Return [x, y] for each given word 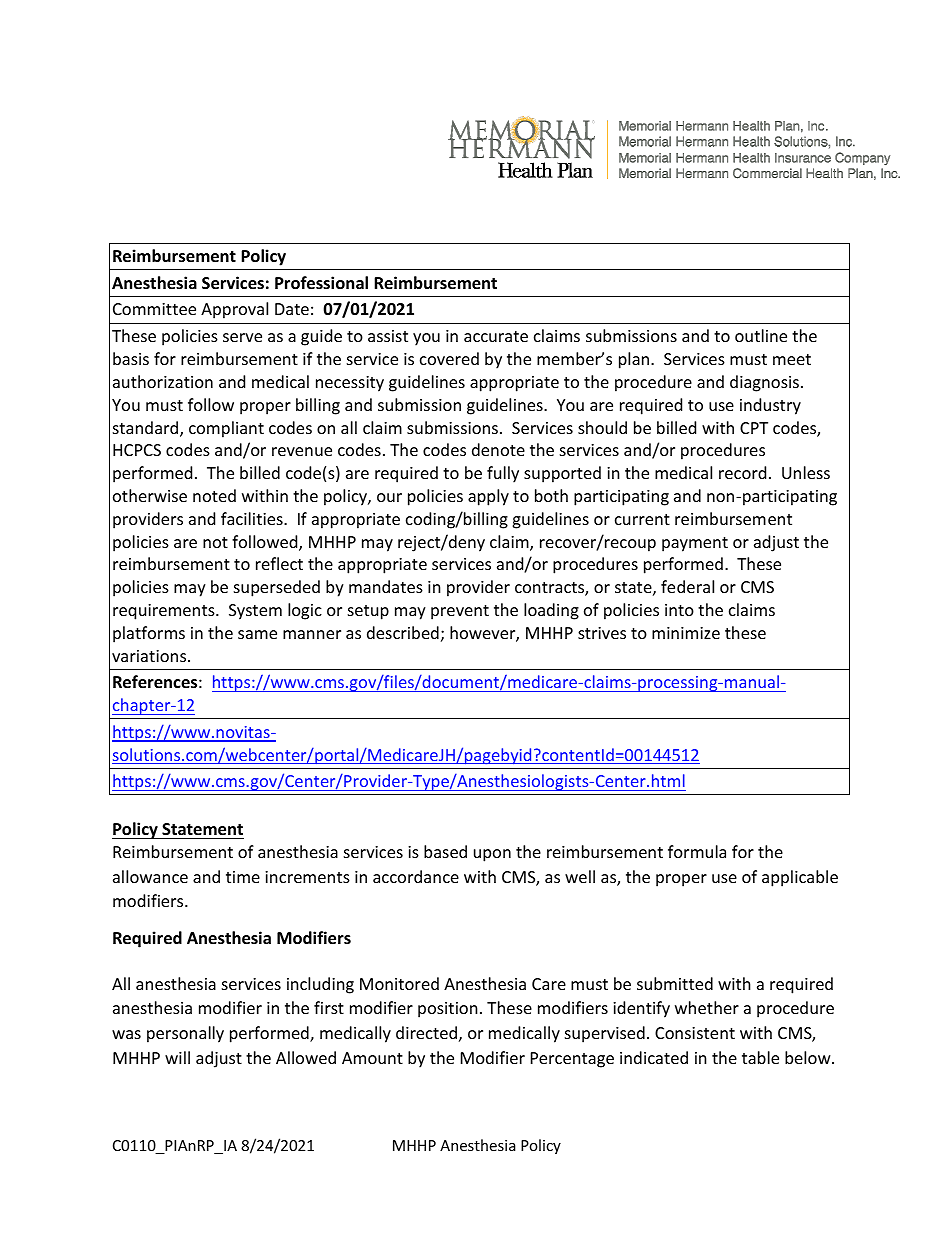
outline [761, 335]
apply [488, 497]
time [243, 877]
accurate [496, 336]
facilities [253, 518]
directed [426, 1032]
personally [185, 1034]
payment [695, 544]
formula [697, 851]
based [445, 851]
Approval [234, 310]
